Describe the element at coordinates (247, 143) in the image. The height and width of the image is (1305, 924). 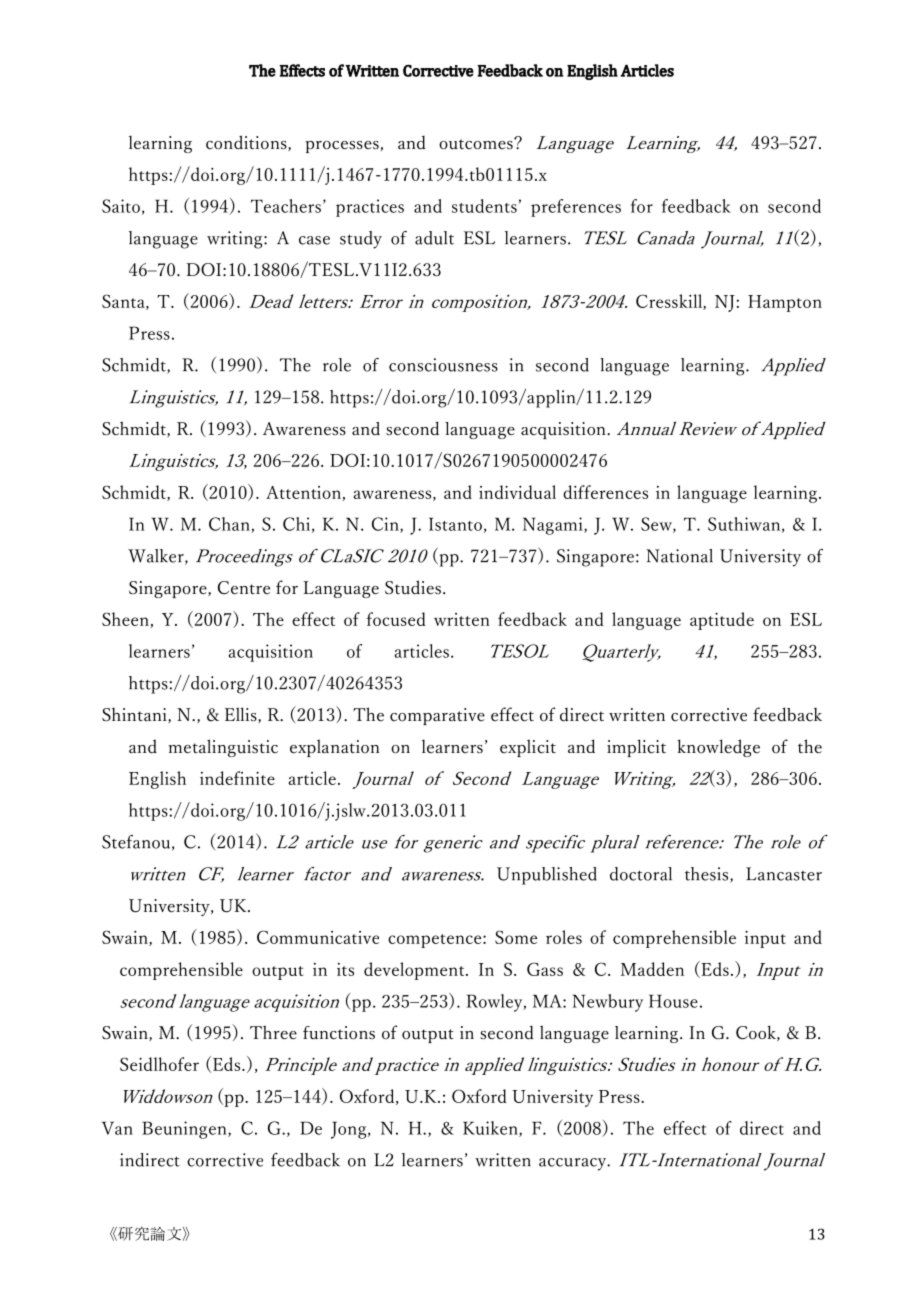
I see `conditions` at that location.
